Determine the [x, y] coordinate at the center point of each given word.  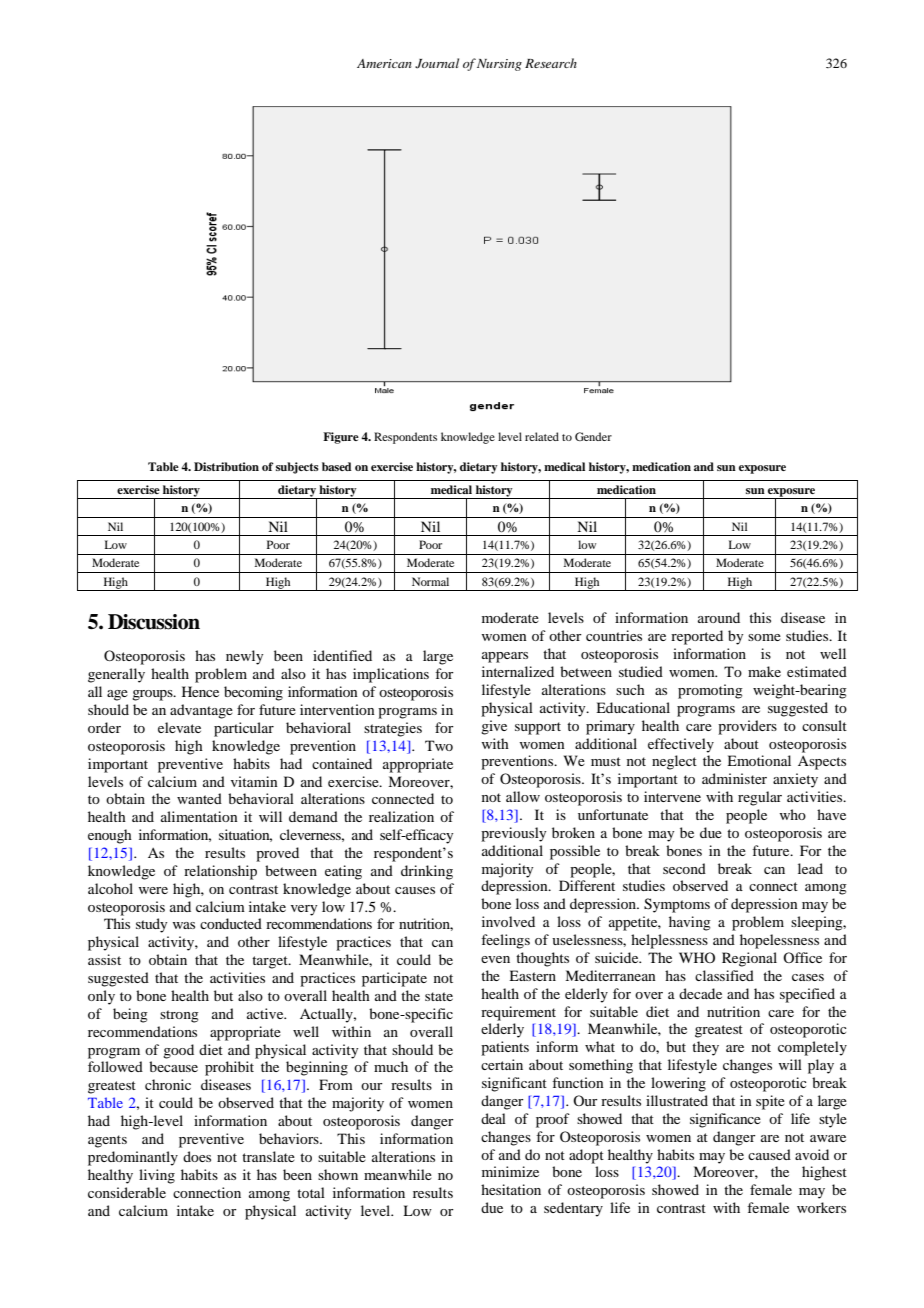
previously [513, 834]
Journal [437, 63]
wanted [199, 798]
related [542, 436]
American [384, 63]
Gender [593, 436]
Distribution [226, 466]
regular [760, 798]
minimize [510, 1171]
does [197, 1156]
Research [551, 63]
